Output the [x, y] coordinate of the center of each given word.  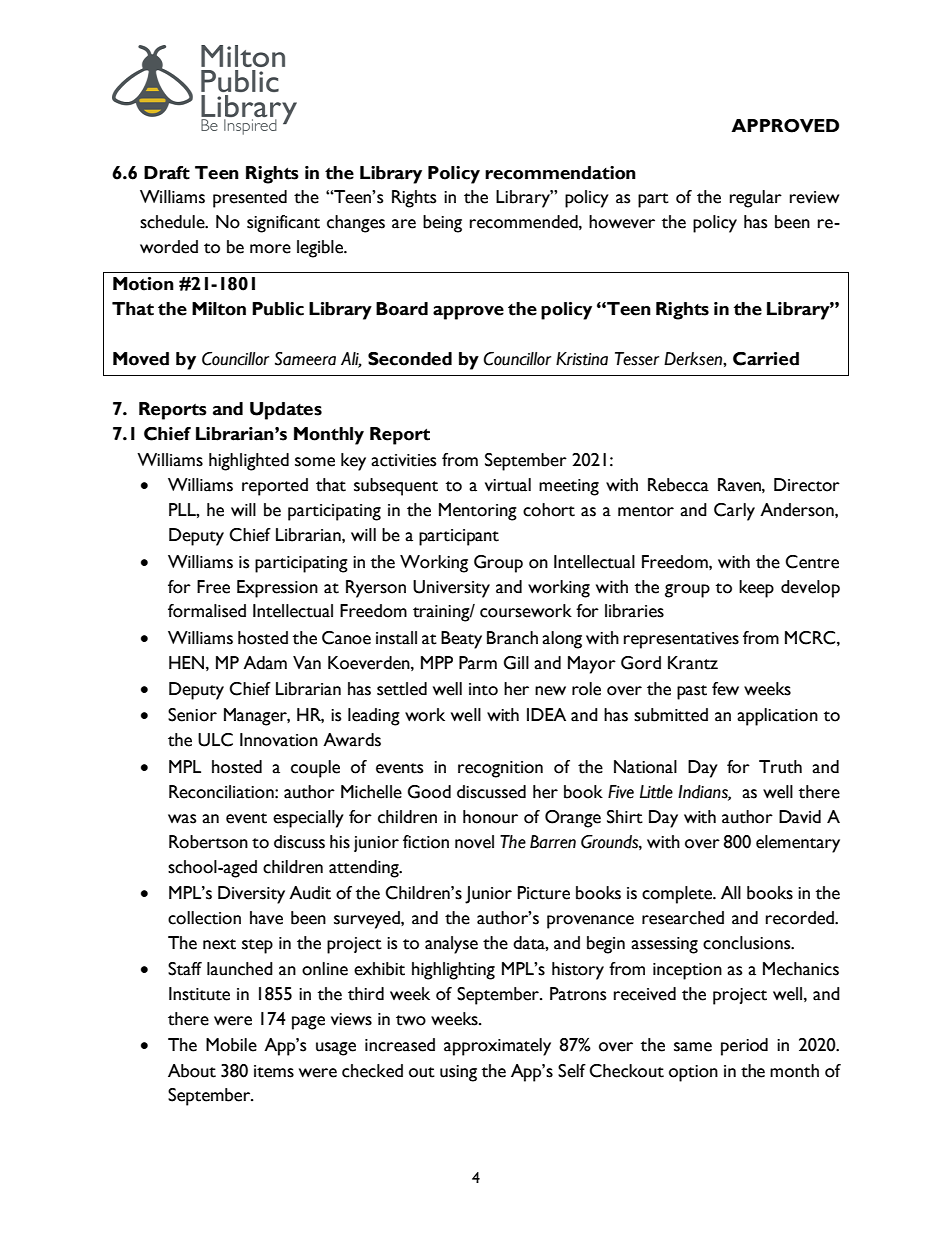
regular [756, 199]
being [442, 224]
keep [756, 589]
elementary [798, 844]
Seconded [410, 359]
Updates [286, 411]
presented [250, 199]
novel [474, 842]
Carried [766, 359]
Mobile [231, 1045]
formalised [207, 611]
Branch [512, 638]
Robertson [208, 842]
